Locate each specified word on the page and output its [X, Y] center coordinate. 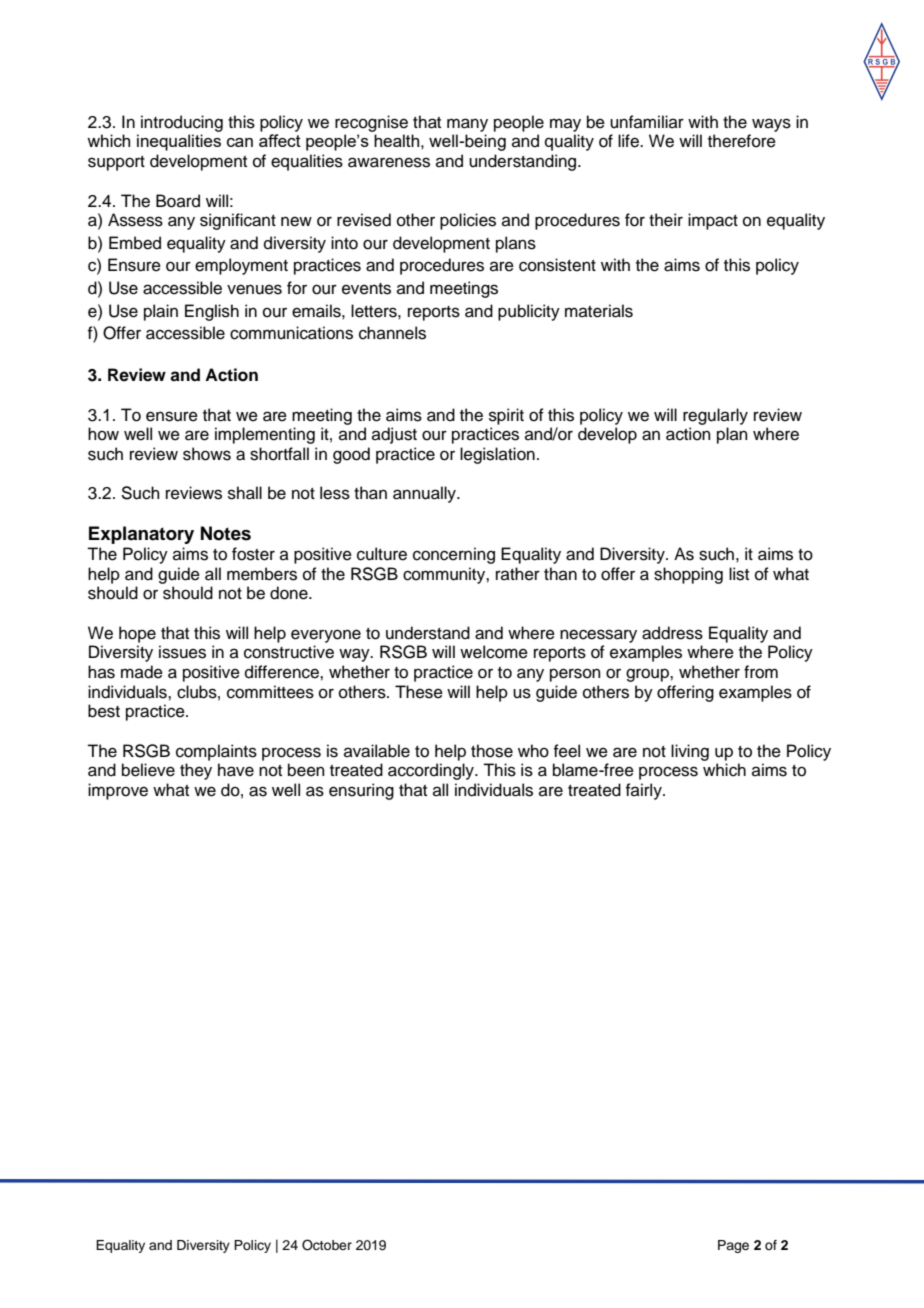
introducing [182, 123]
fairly [644, 791]
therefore [742, 141]
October [327, 1245]
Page [733, 1246]
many [467, 125]
